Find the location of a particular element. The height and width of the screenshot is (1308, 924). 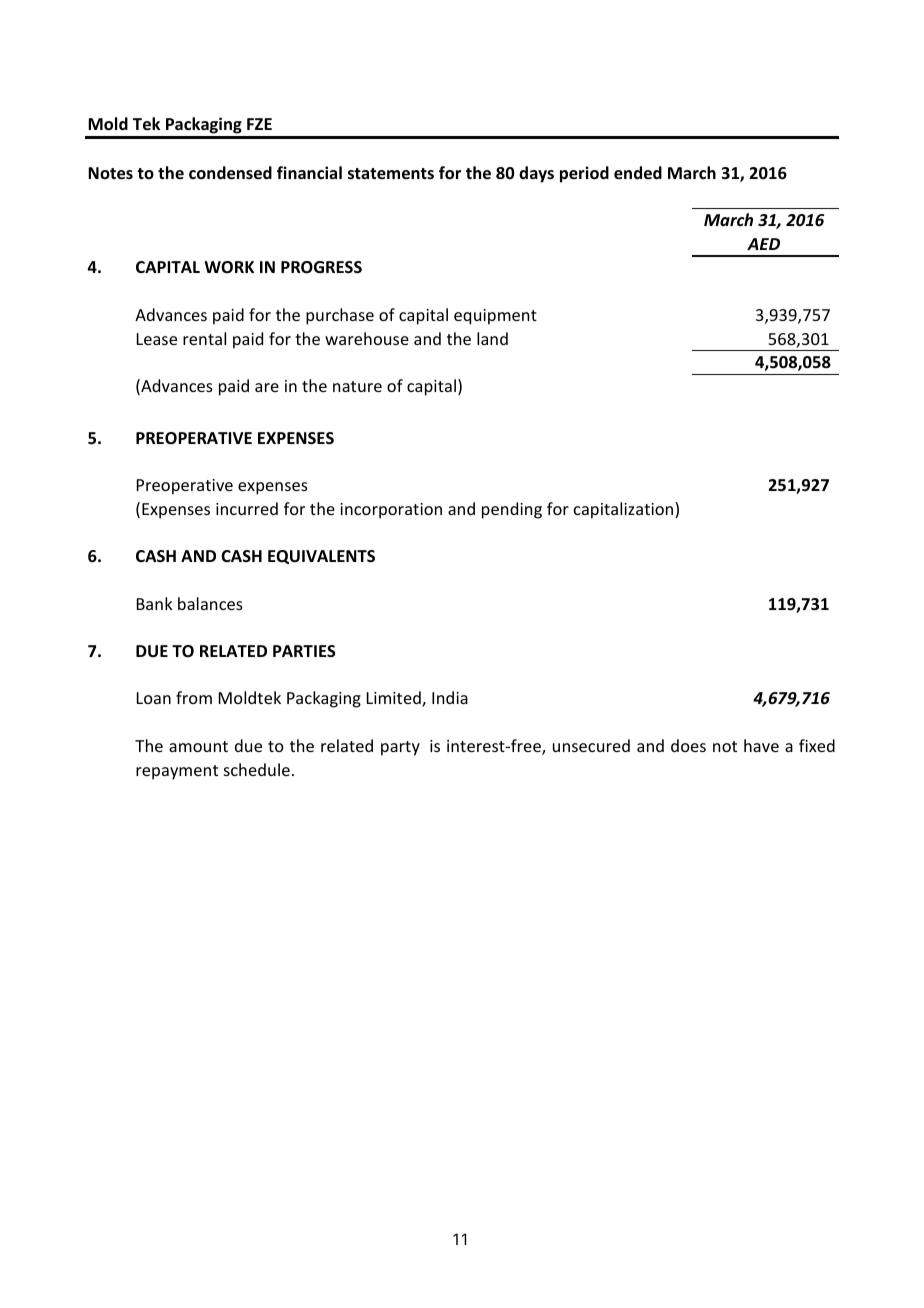

ended is located at coordinates (638, 173).
